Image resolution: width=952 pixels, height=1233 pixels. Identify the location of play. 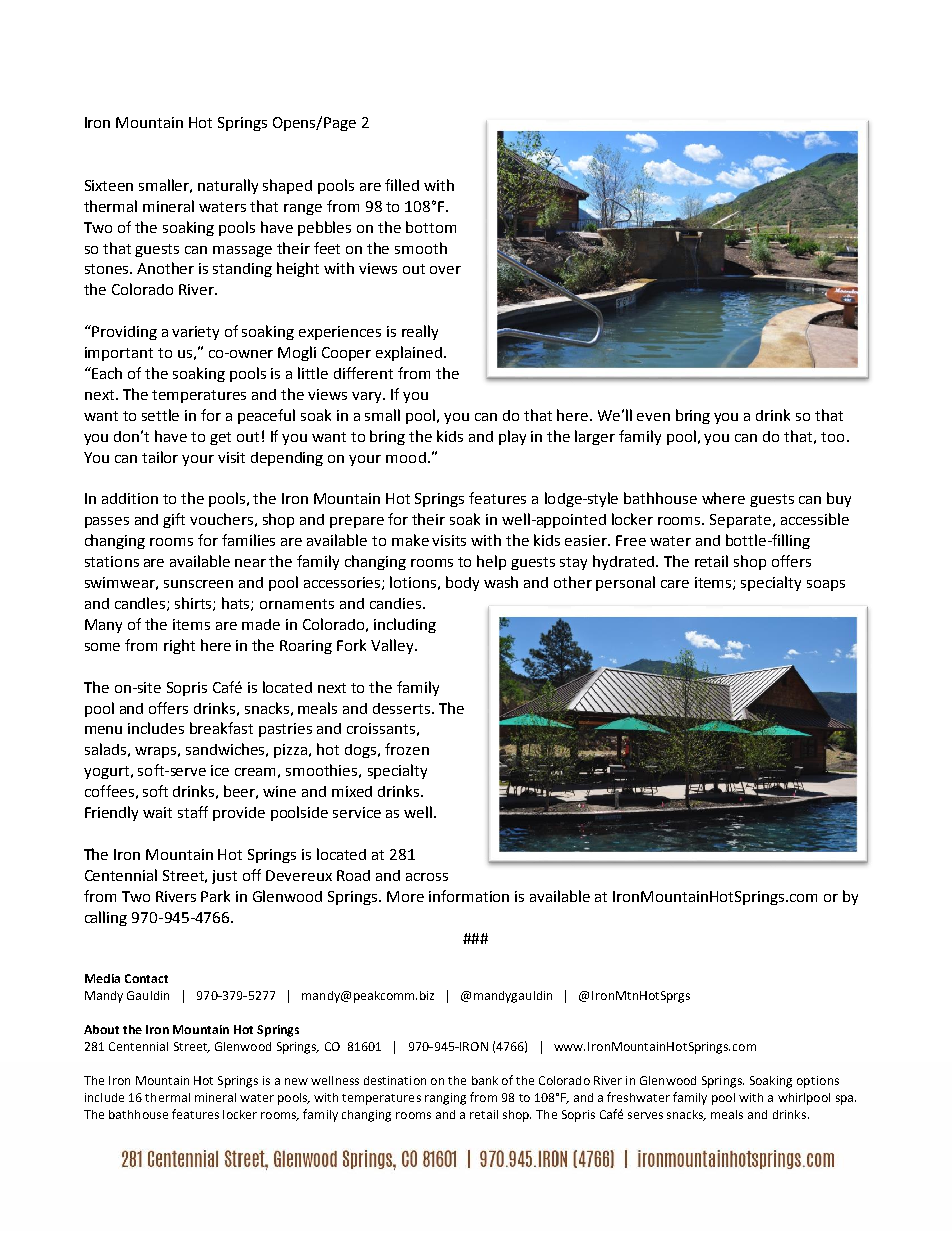
(512, 437).
